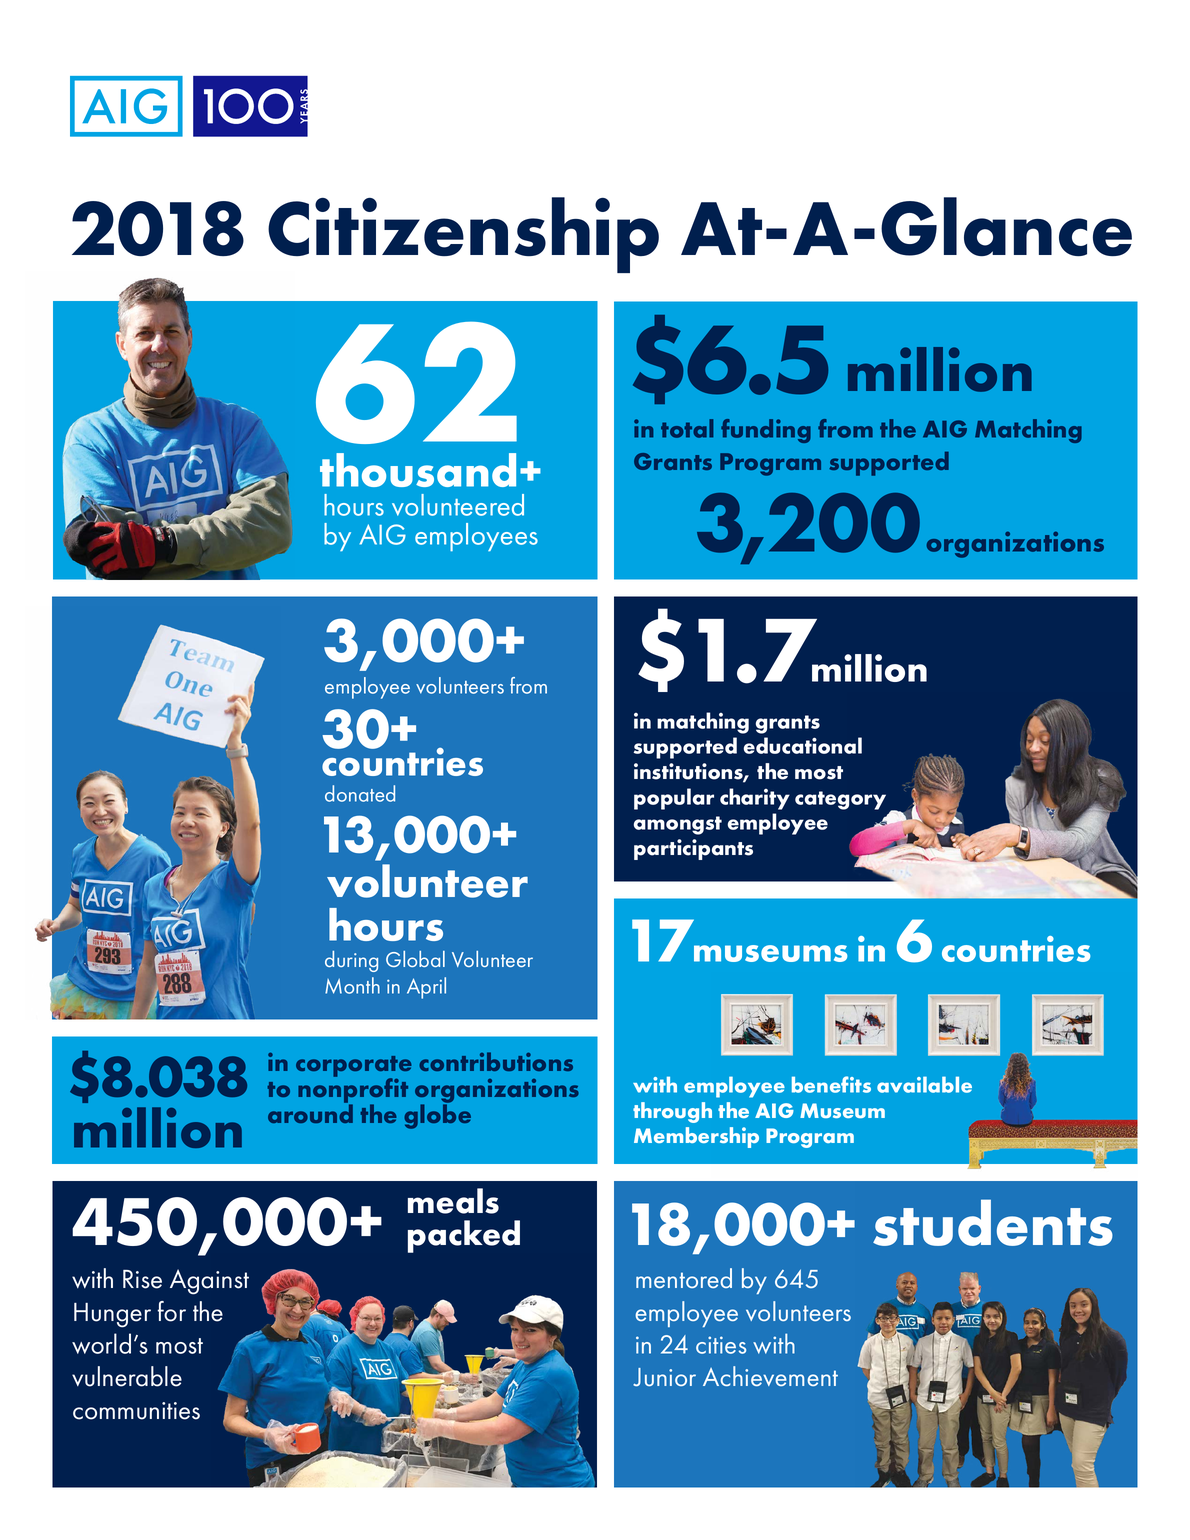  Describe the element at coordinates (664, 1377) in the screenshot. I see `Junior` at that location.
